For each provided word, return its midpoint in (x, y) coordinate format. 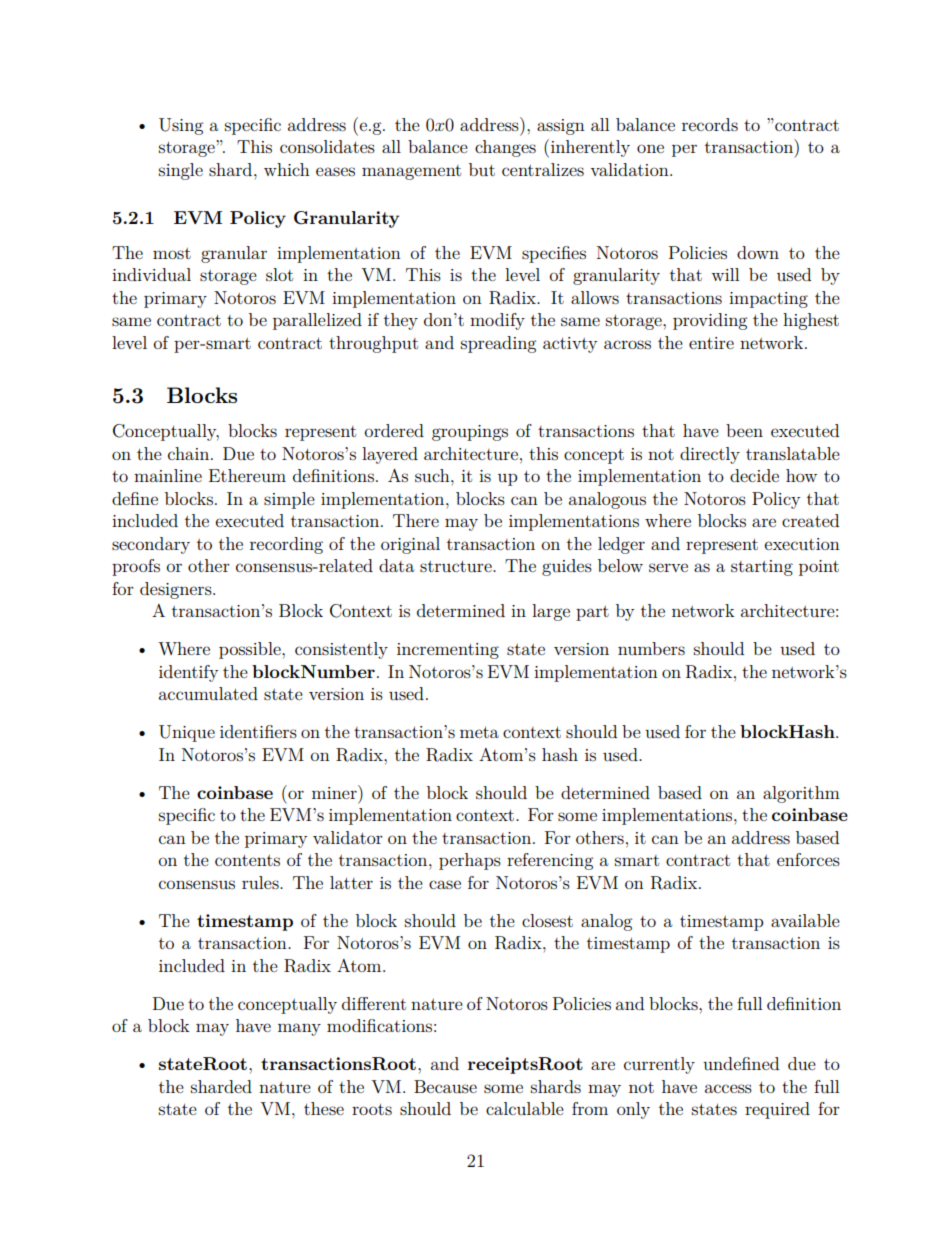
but (482, 169)
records (710, 124)
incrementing (448, 651)
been (744, 430)
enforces (808, 859)
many (299, 1029)
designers (177, 590)
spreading (498, 344)
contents (247, 860)
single (181, 171)
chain (190, 453)
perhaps (470, 861)
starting (762, 568)
